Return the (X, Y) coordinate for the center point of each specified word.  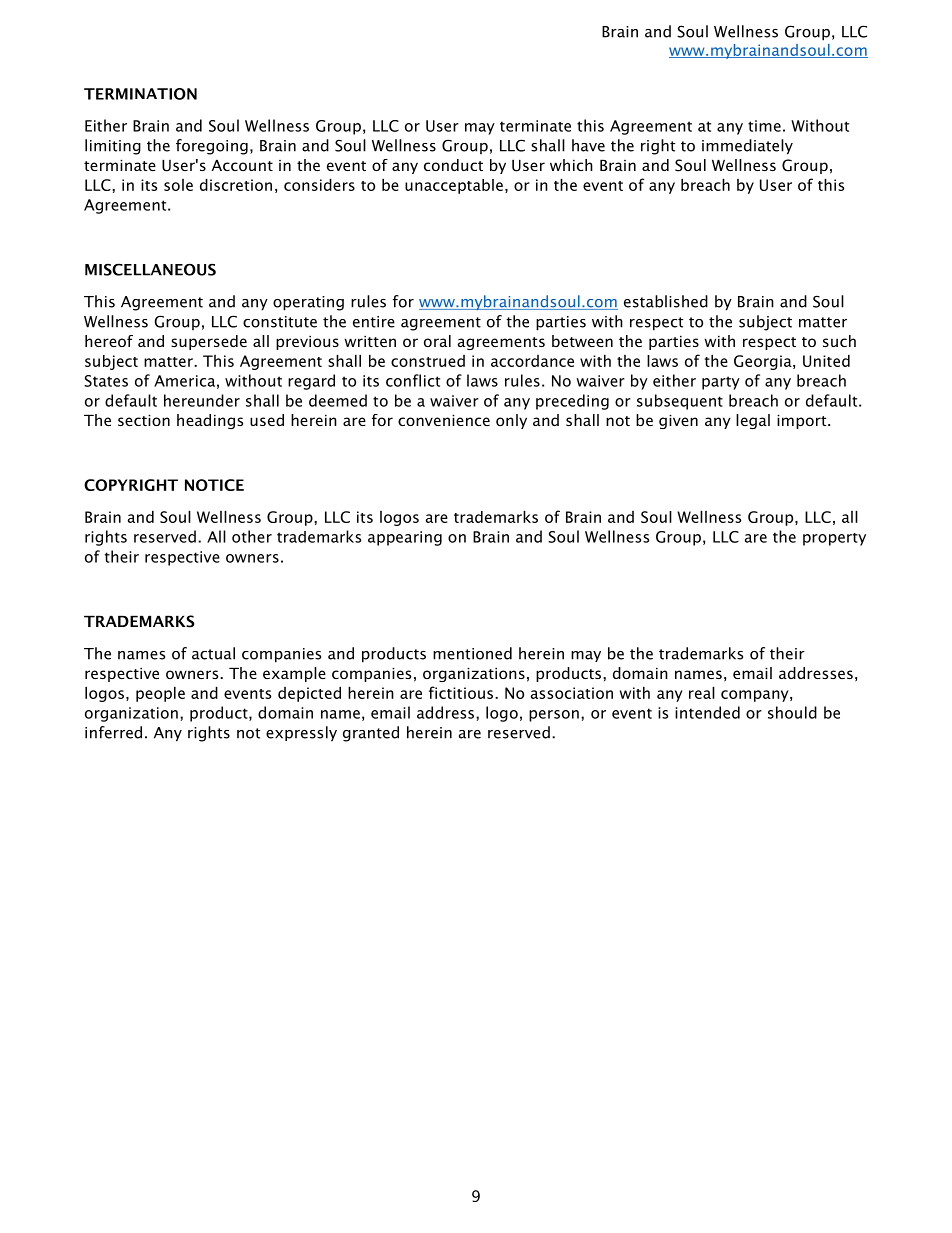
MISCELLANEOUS (150, 269)
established (666, 301)
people (160, 694)
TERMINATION (140, 94)
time (764, 126)
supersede (209, 342)
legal (753, 421)
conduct (453, 165)
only (511, 421)
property (834, 539)
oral (437, 341)
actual (213, 653)
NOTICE (214, 485)
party (721, 383)
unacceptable (454, 186)
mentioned (472, 653)
